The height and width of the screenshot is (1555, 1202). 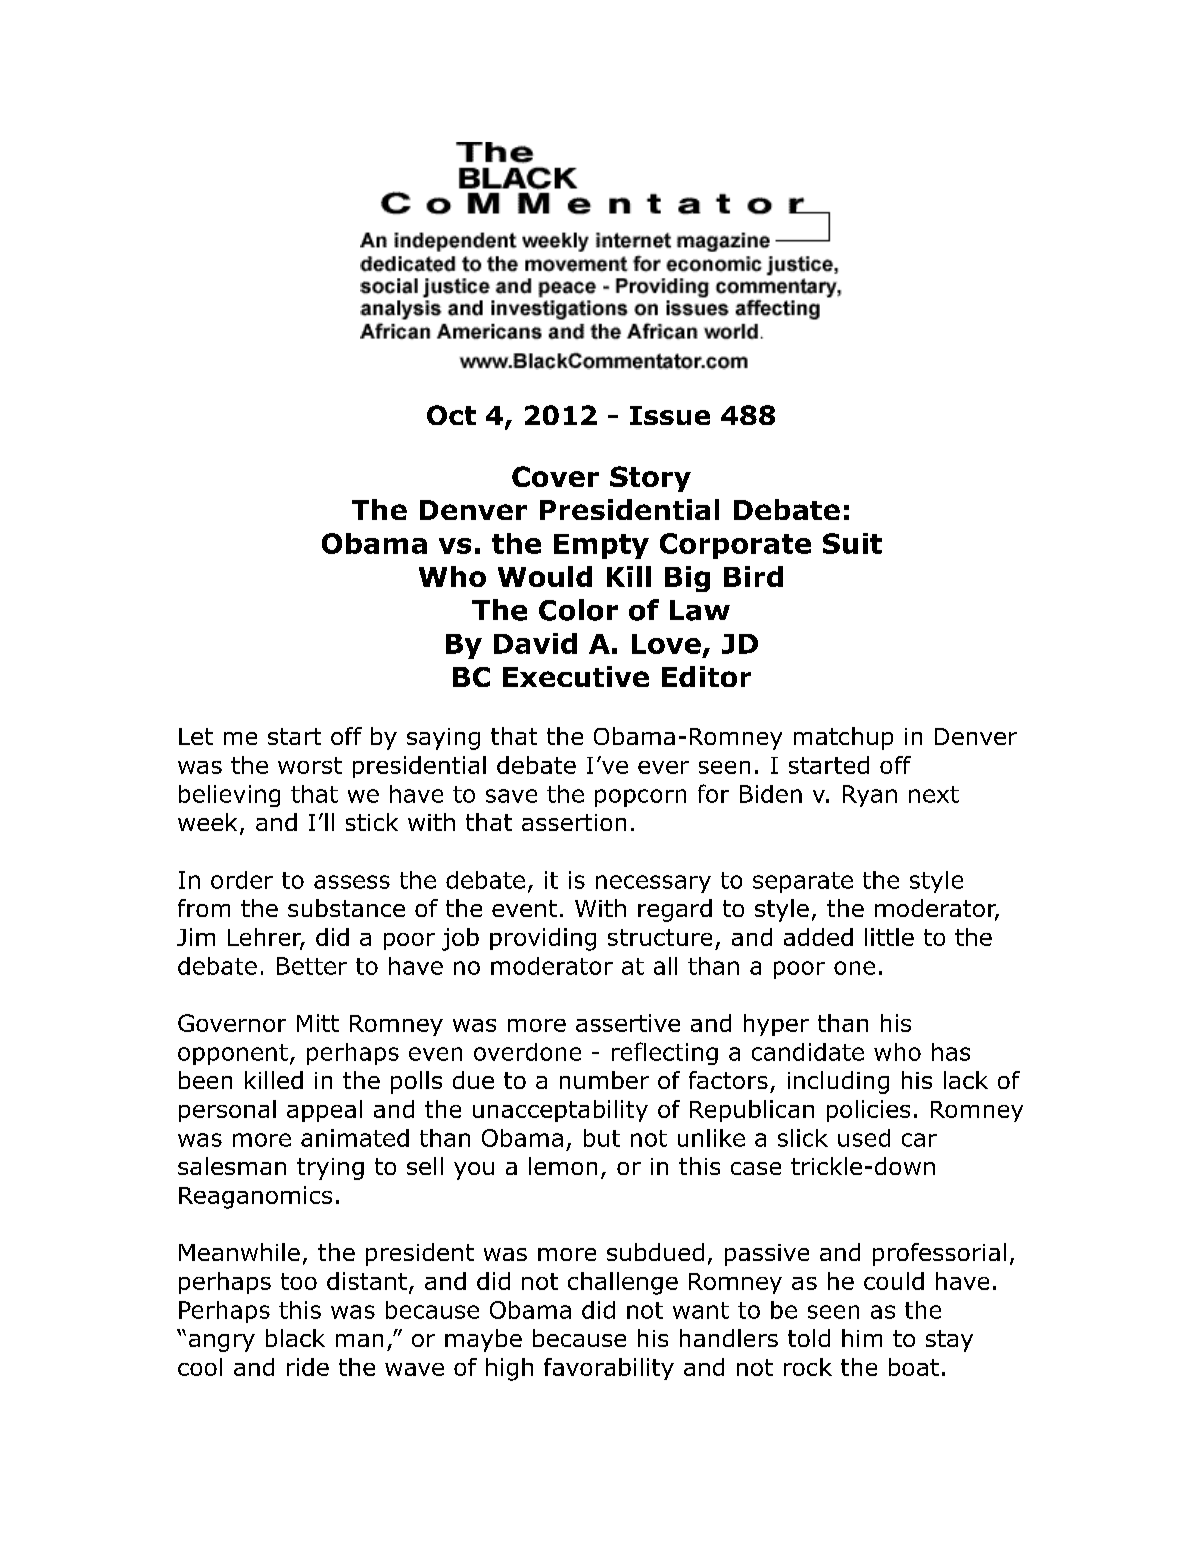 What do you see at coordinates (602, 1138) in the screenshot?
I see `but` at bounding box center [602, 1138].
